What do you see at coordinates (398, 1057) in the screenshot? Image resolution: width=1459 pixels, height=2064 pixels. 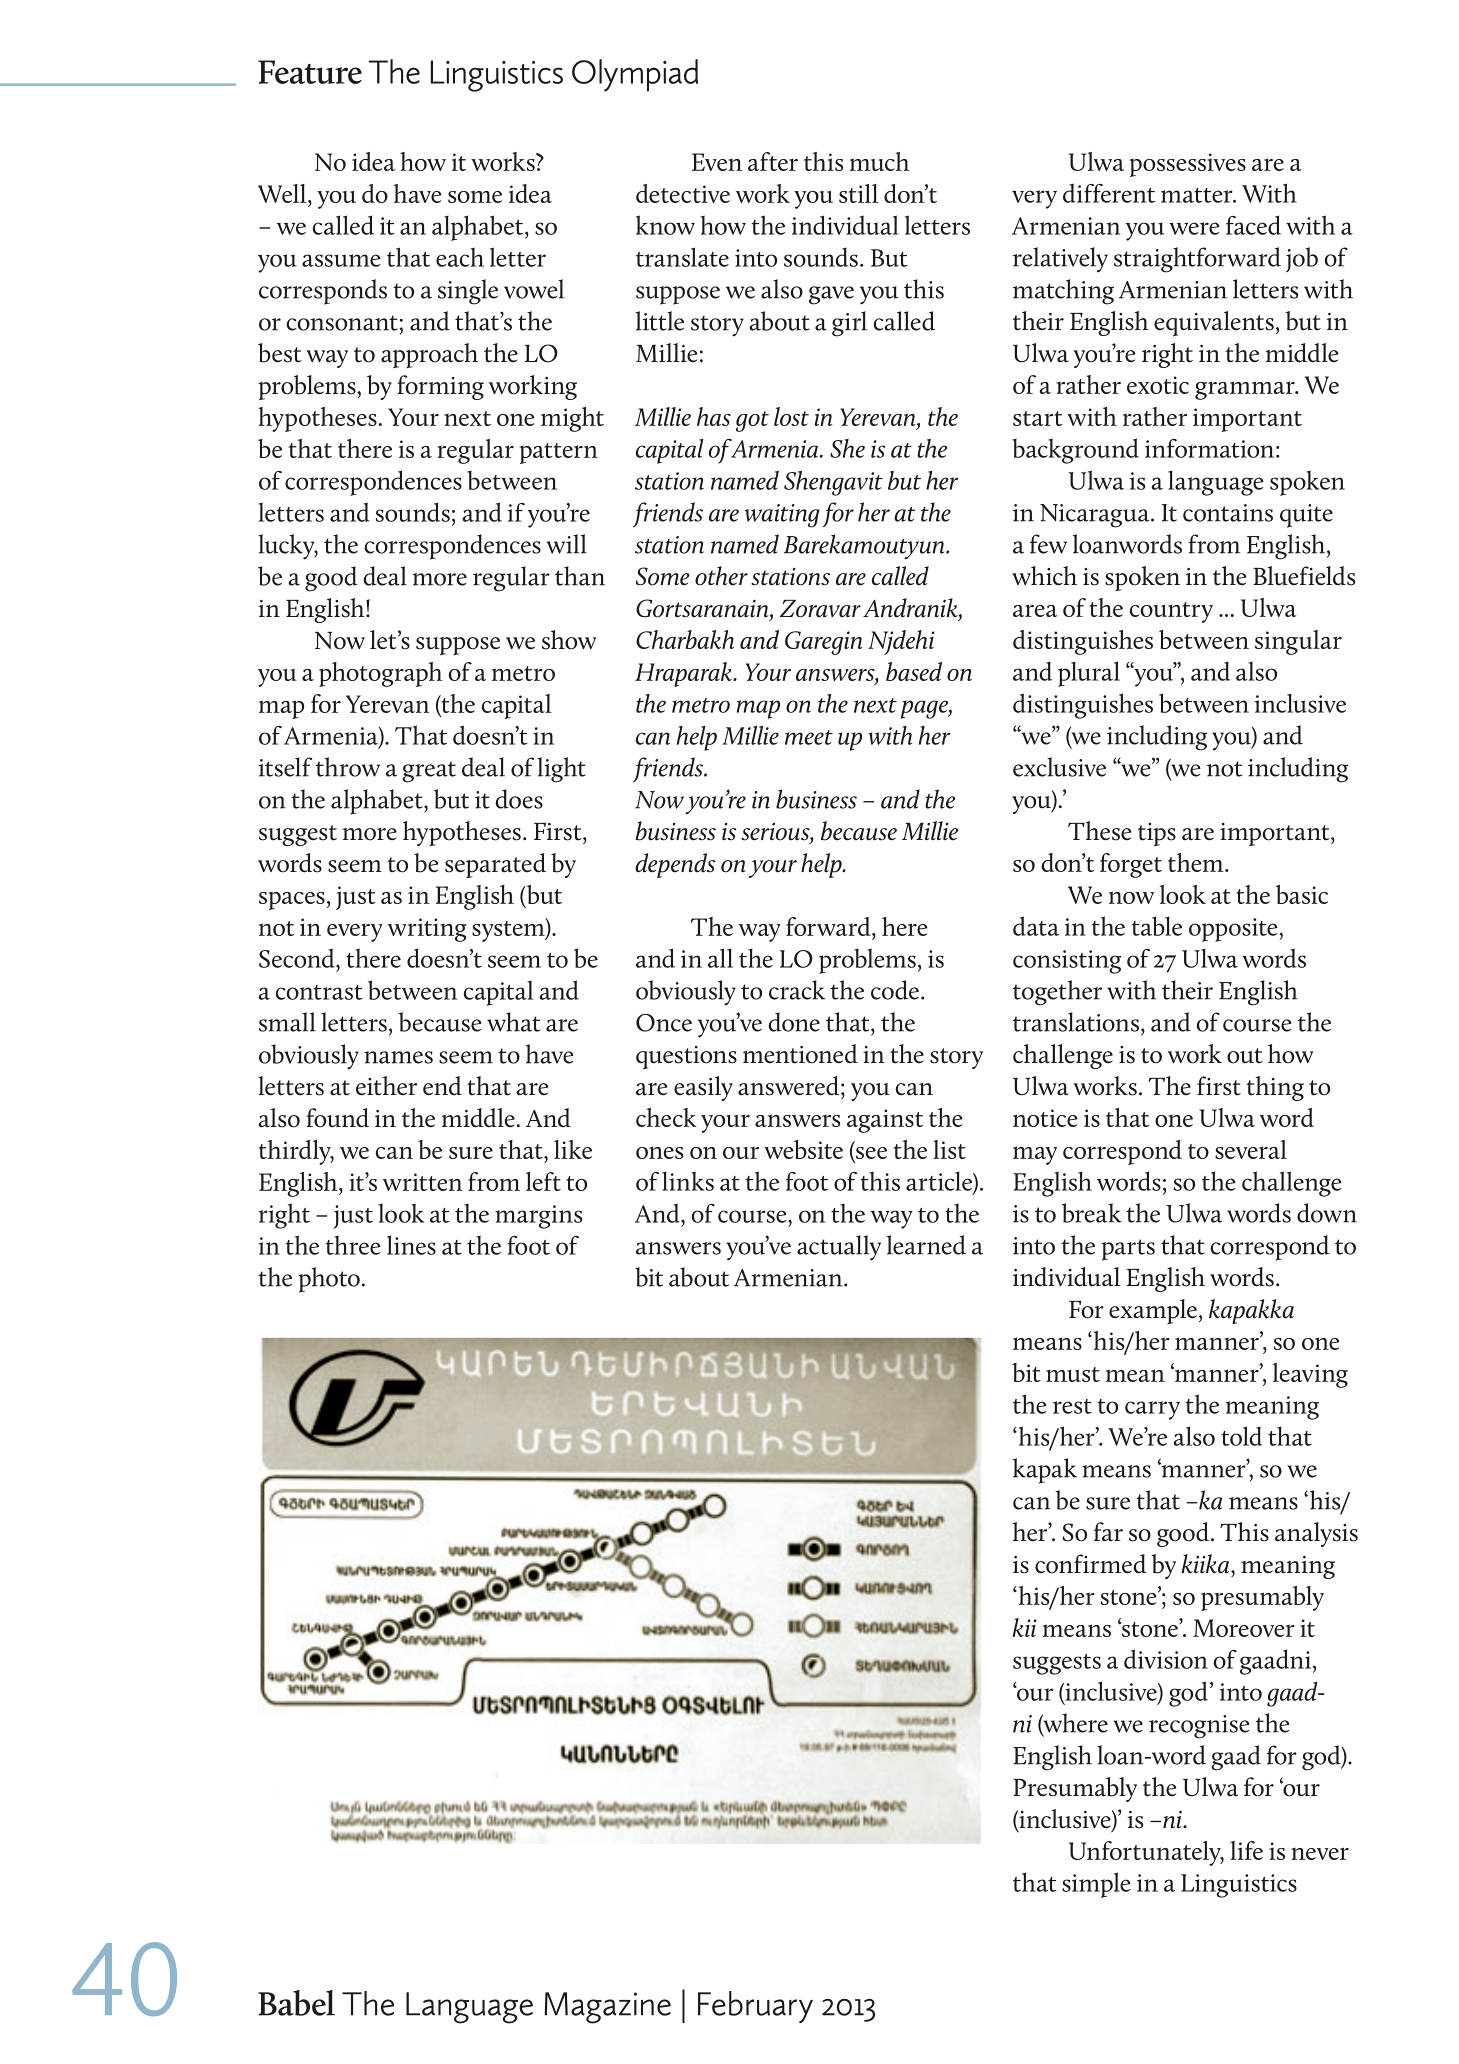 I see `names` at bounding box center [398, 1057].
